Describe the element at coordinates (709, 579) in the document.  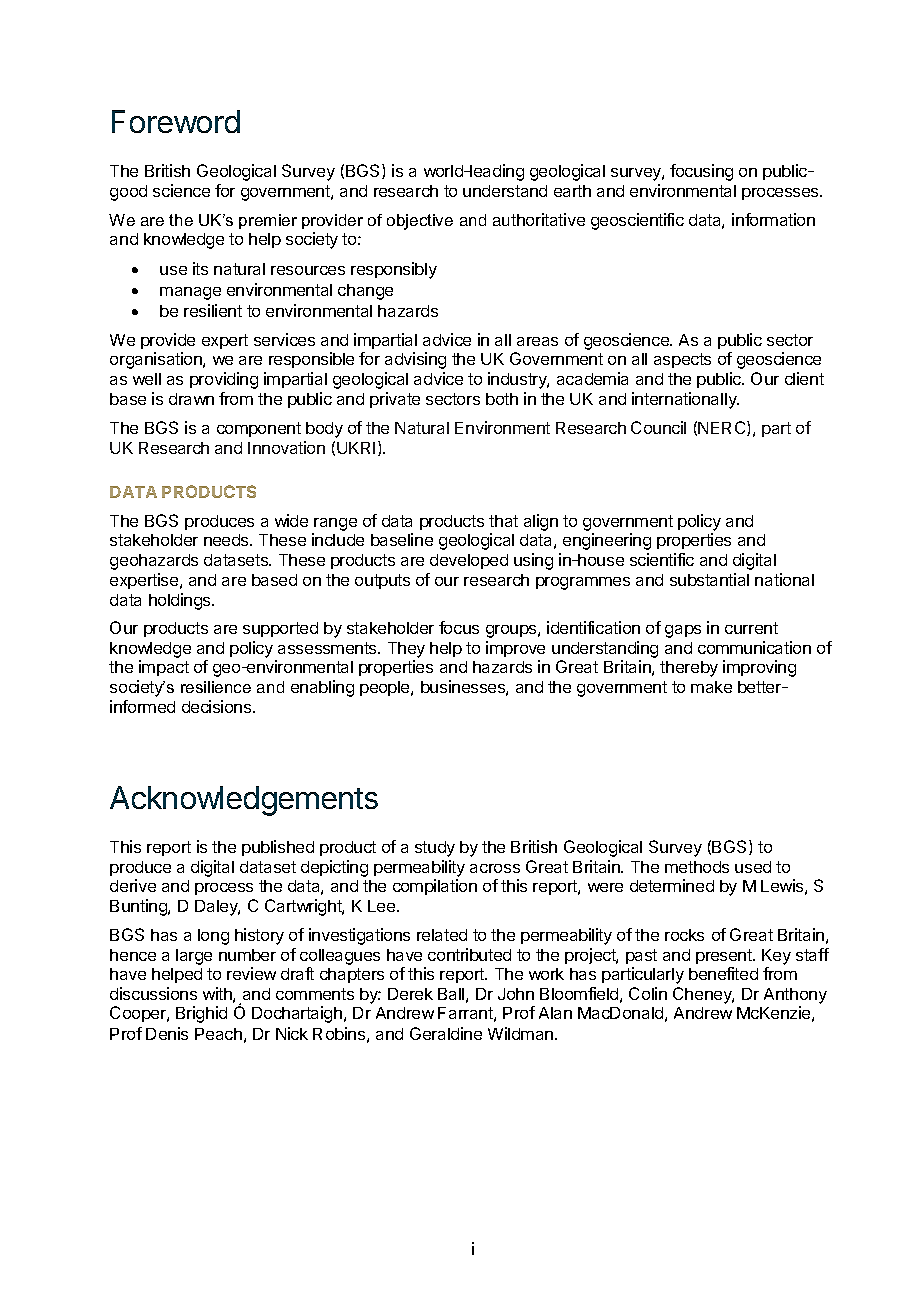
I see `substantial` at that location.
